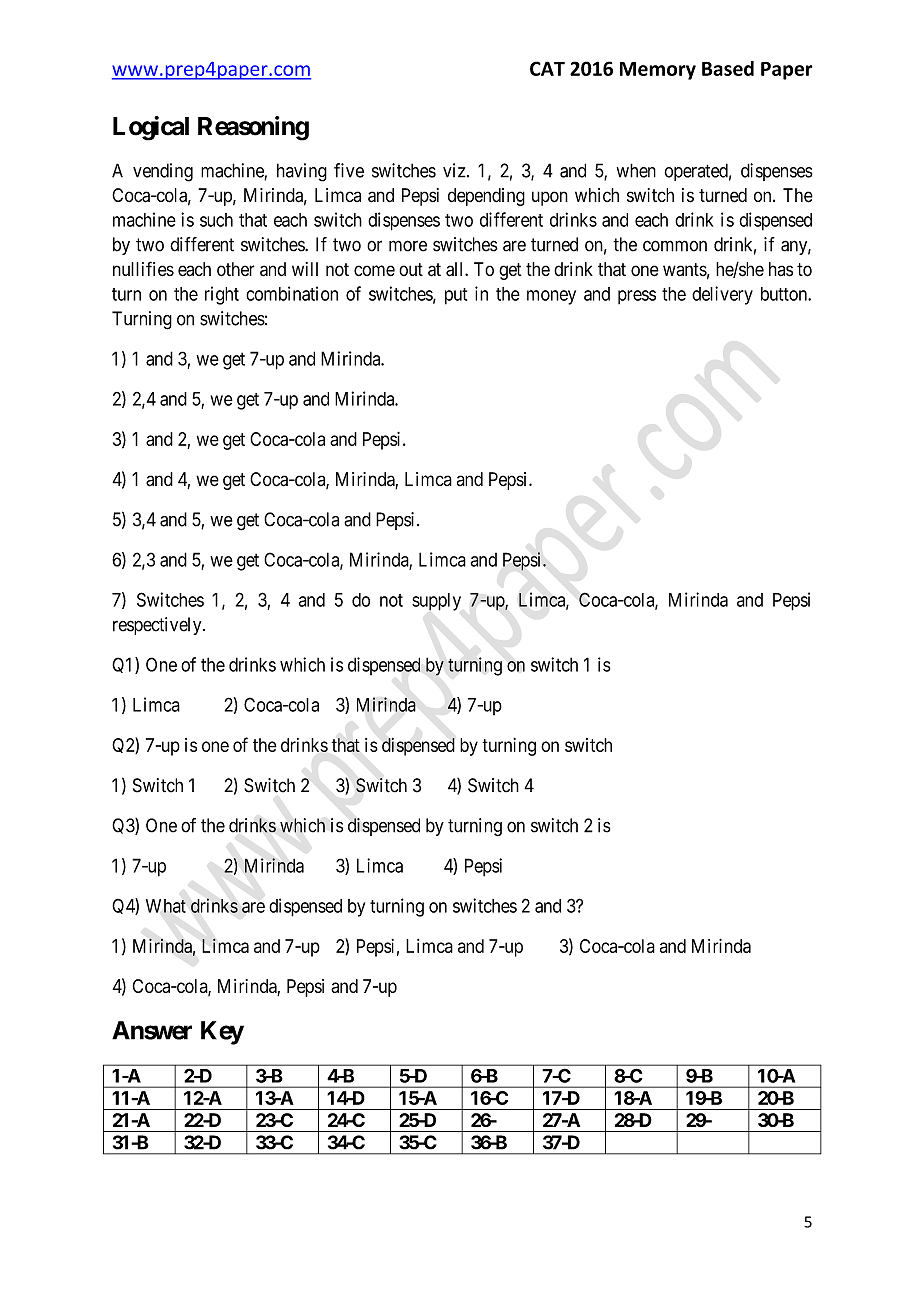  Describe the element at coordinates (547, 68) in the page. I see `CAT` at that location.
